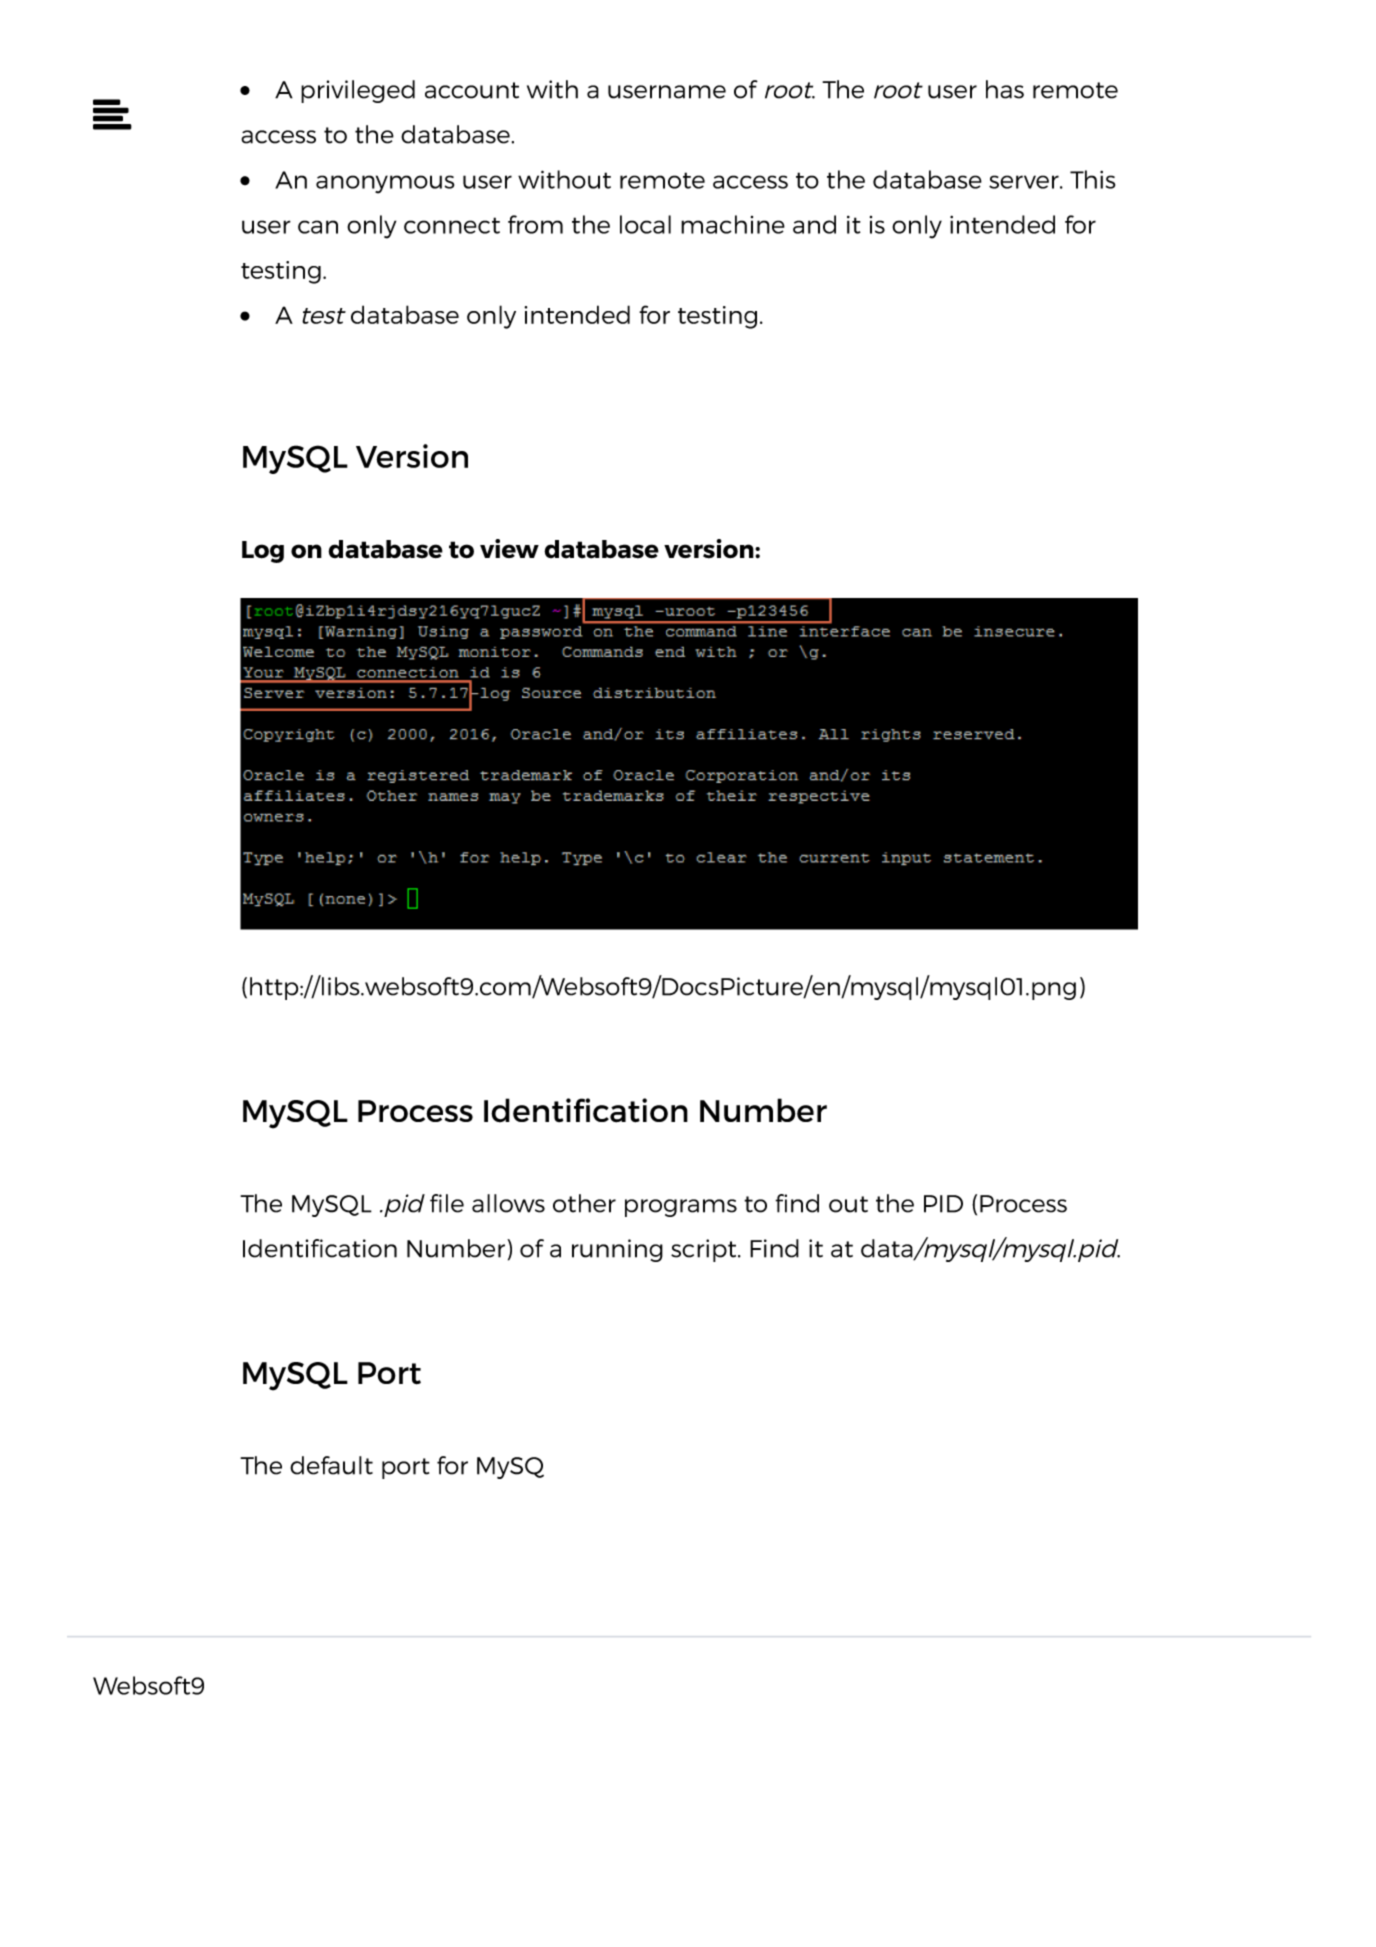 The image size is (1376, 1947). What do you see at coordinates (331, 1465) in the screenshot?
I see `default` at bounding box center [331, 1465].
